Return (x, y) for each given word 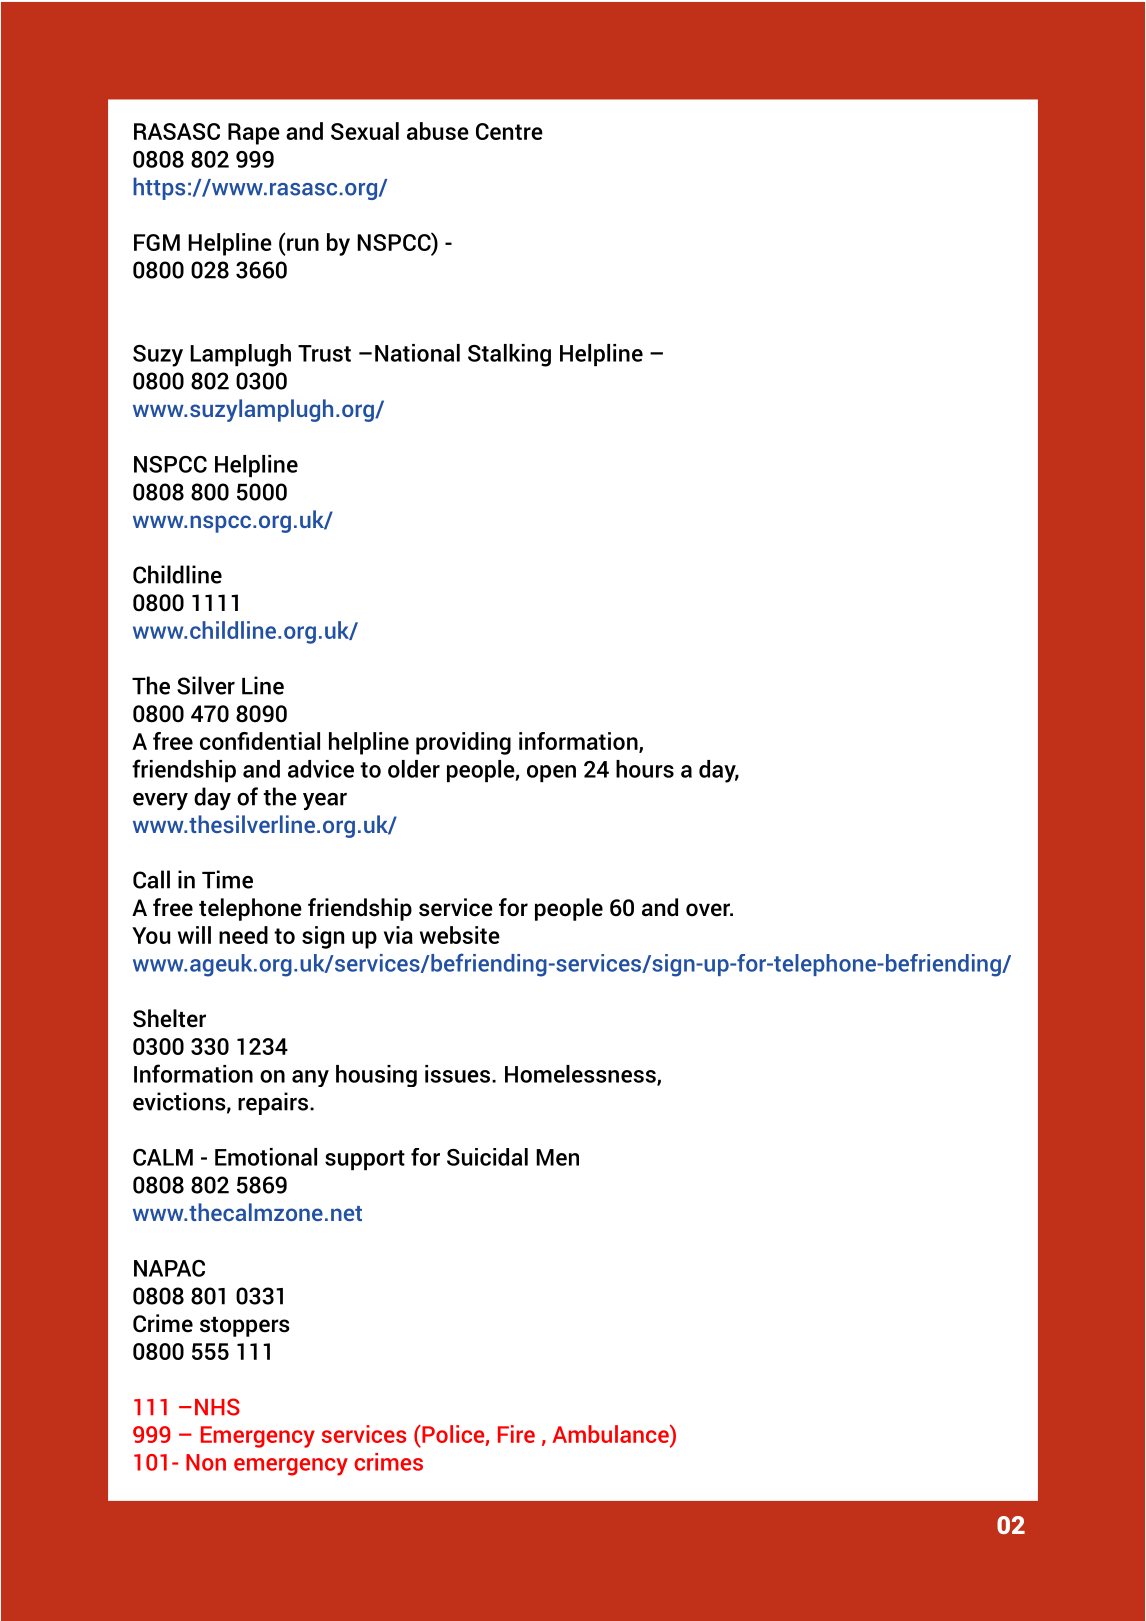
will (194, 935)
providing (463, 743)
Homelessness (581, 1075)
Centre (509, 131)
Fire (516, 1434)
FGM (157, 242)
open (551, 773)
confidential (260, 741)
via (398, 935)
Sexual (365, 131)
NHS (217, 1407)
